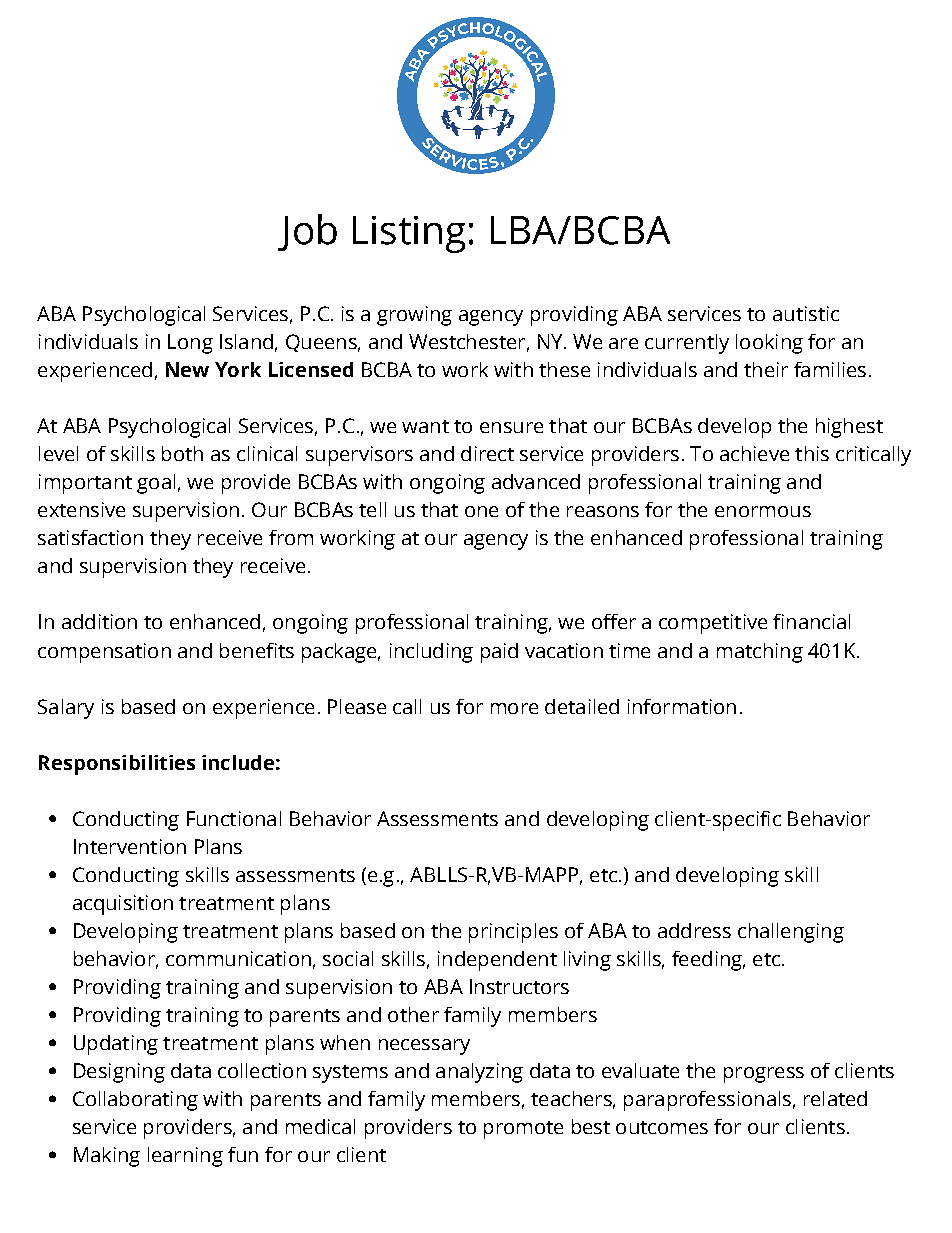 Image resolution: width=952 pixels, height=1233 pixels. Describe the element at coordinates (662, 1127) in the screenshot. I see `outcomes` at that location.
